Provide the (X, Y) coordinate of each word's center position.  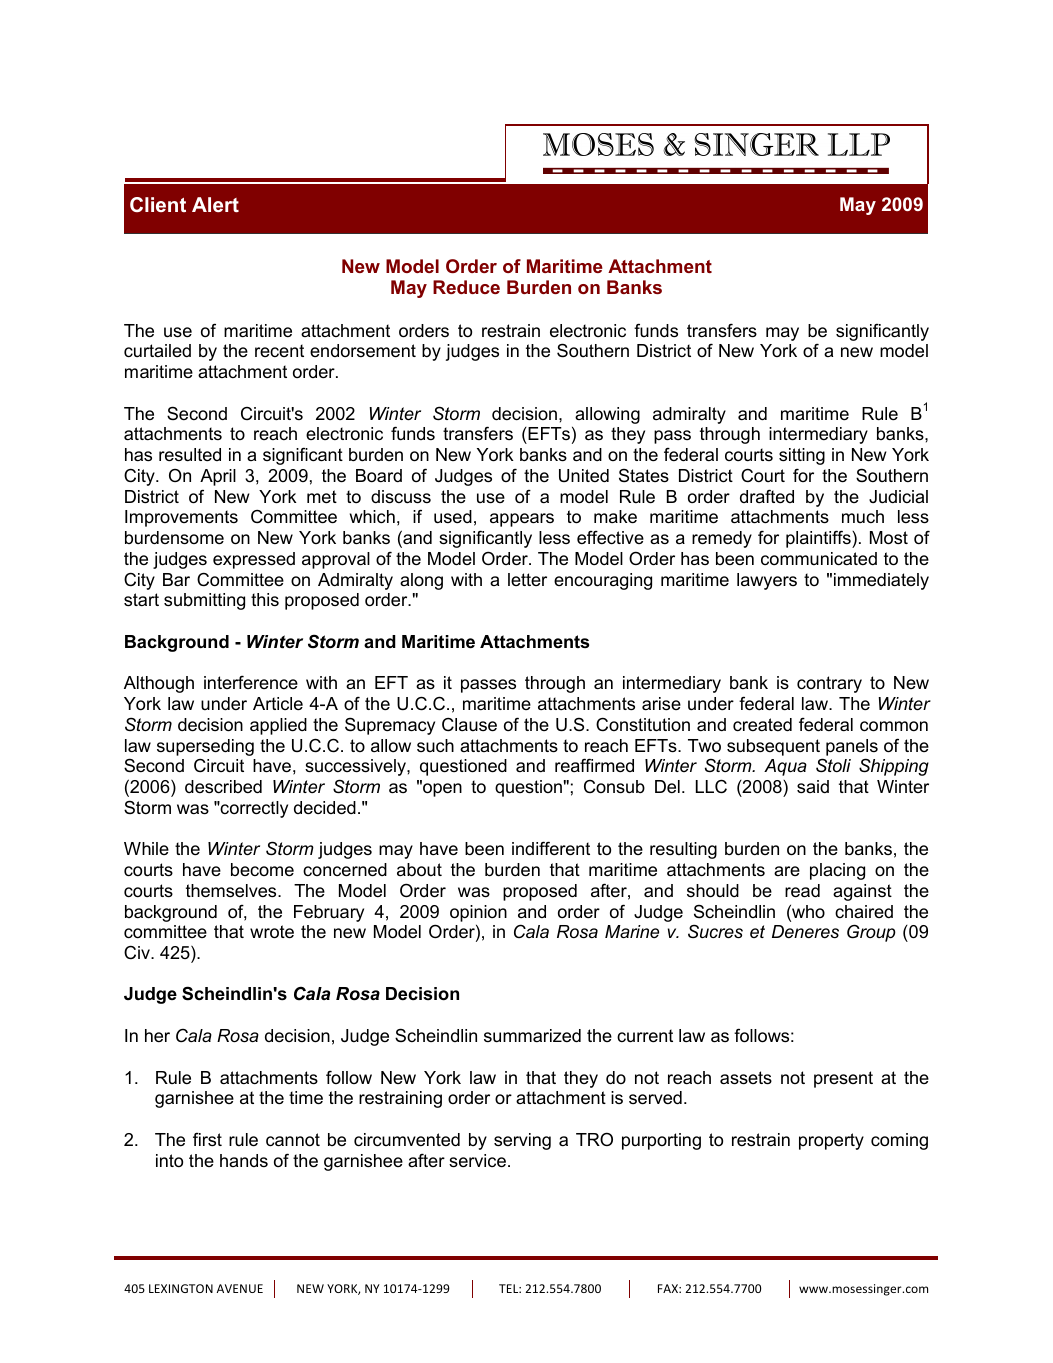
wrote (272, 932)
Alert (215, 204)
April (218, 477)
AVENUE (240, 1288)
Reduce (466, 287)
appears (522, 520)
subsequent (773, 747)
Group (871, 933)
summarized (532, 1036)
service (477, 1161)
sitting (802, 456)
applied (278, 726)
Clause (469, 724)
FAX (669, 1288)
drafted (767, 496)
